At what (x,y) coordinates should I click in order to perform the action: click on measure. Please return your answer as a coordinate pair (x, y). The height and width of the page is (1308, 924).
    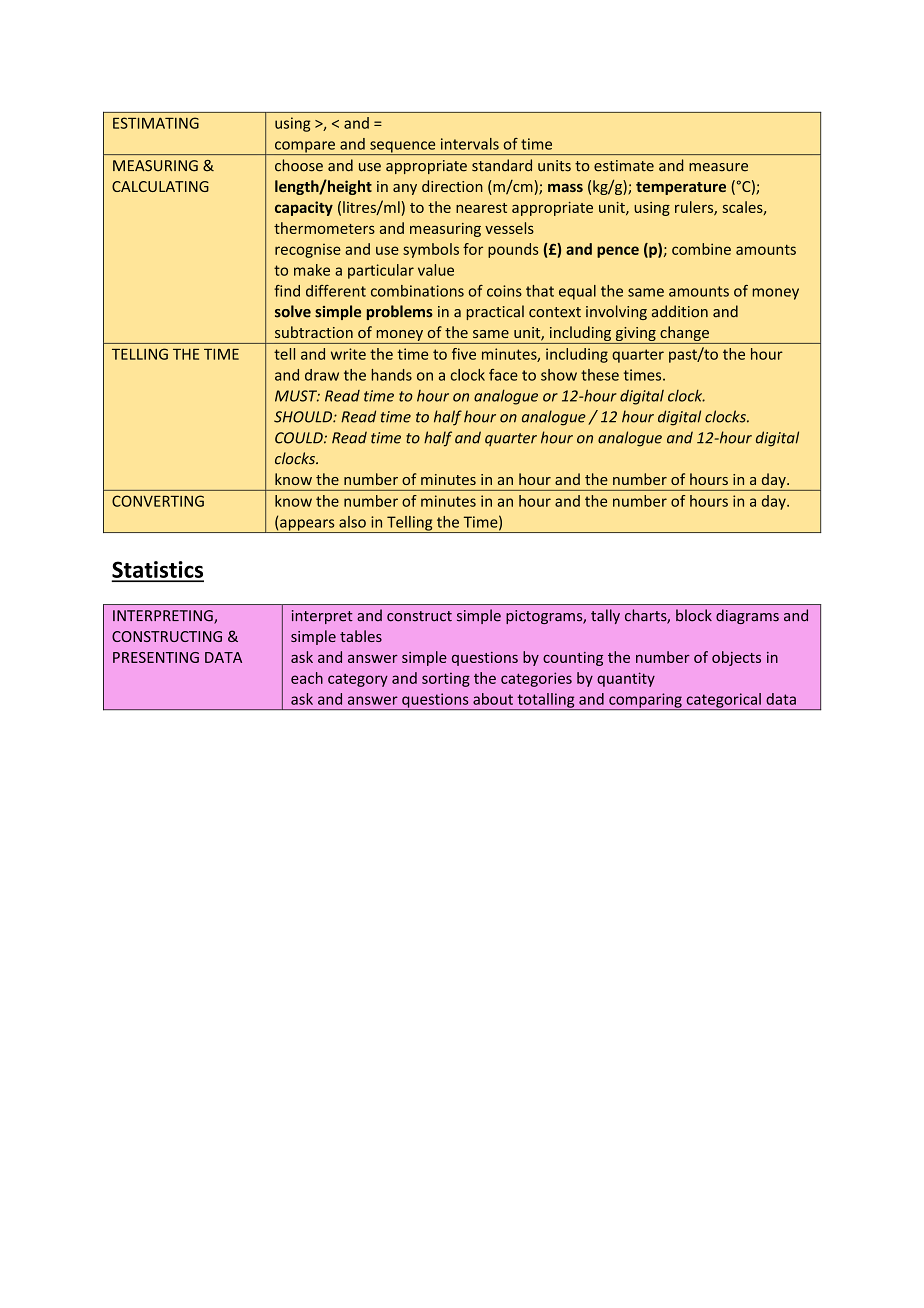
    Looking at the image, I should click on (718, 167).
